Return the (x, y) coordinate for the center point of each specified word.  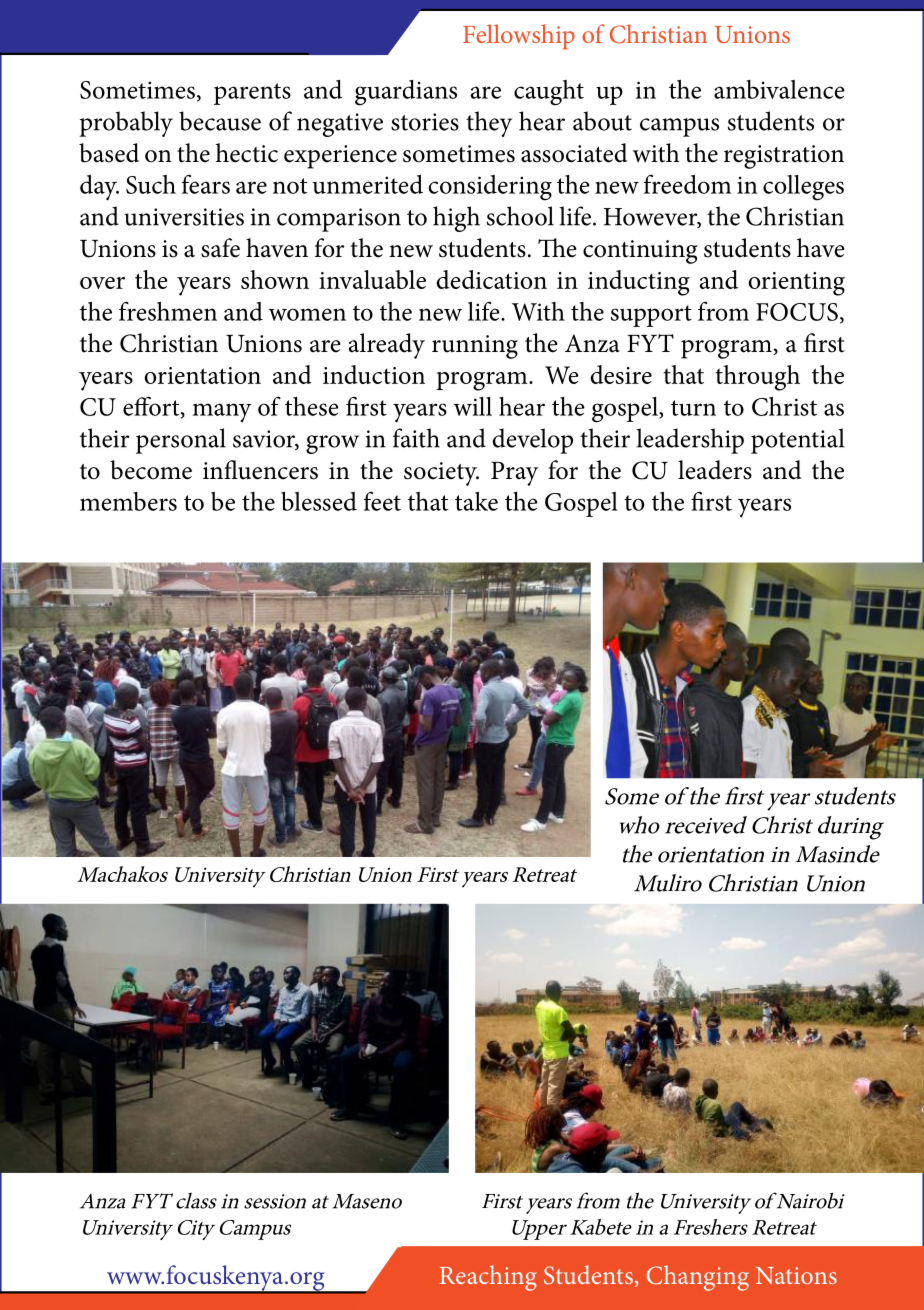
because (220, 121)
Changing (698, 1278)
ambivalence (779, 89)
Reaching (488, 1278)
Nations (796, 1275)
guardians (406, 93)
